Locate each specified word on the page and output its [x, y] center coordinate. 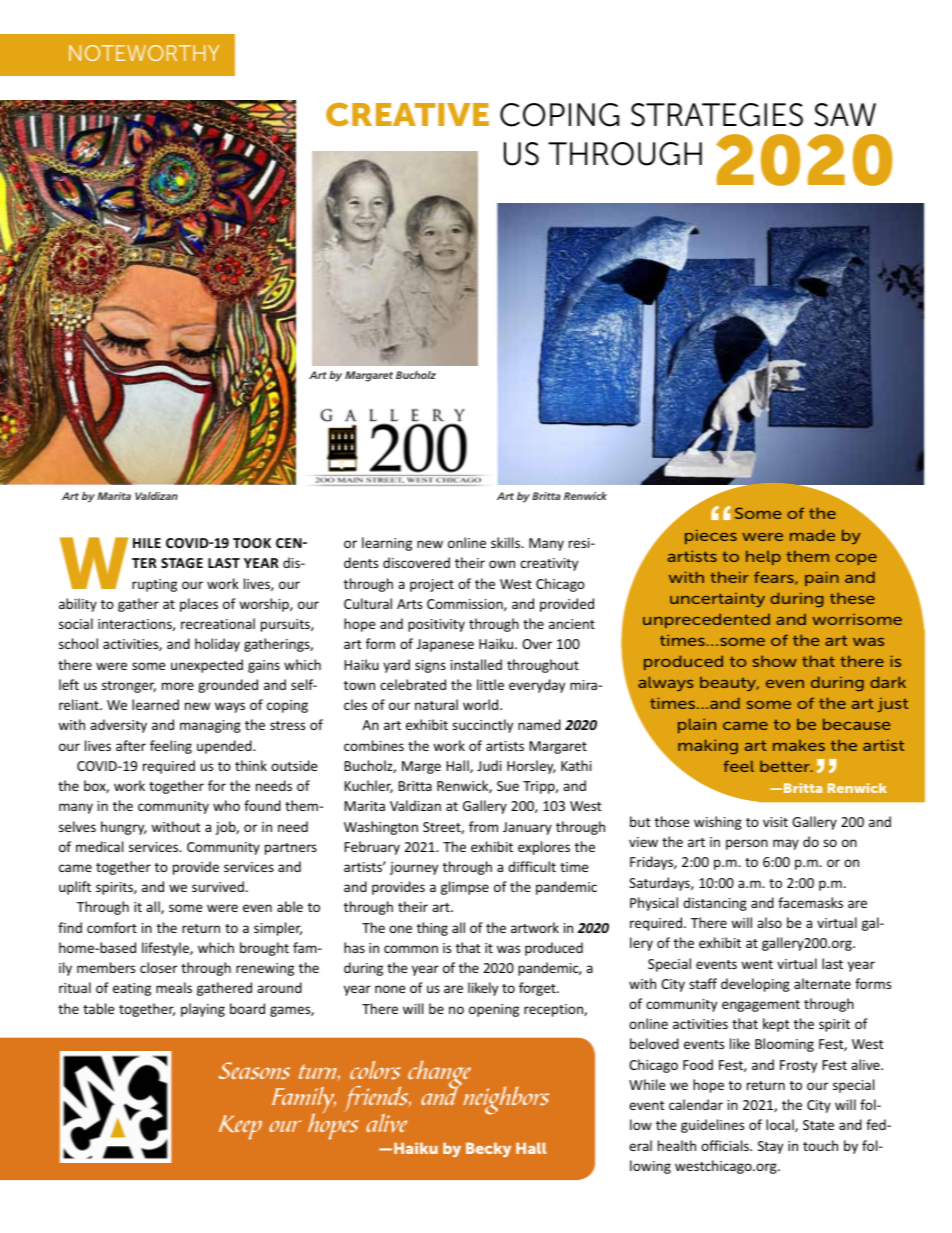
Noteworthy [144, 53]
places [199, 605]
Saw [845, 115]
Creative [407, 114]
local [781, 1125]
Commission [466, 605]
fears [775, 578]
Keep [240, 1127]
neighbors [506, 1100]
